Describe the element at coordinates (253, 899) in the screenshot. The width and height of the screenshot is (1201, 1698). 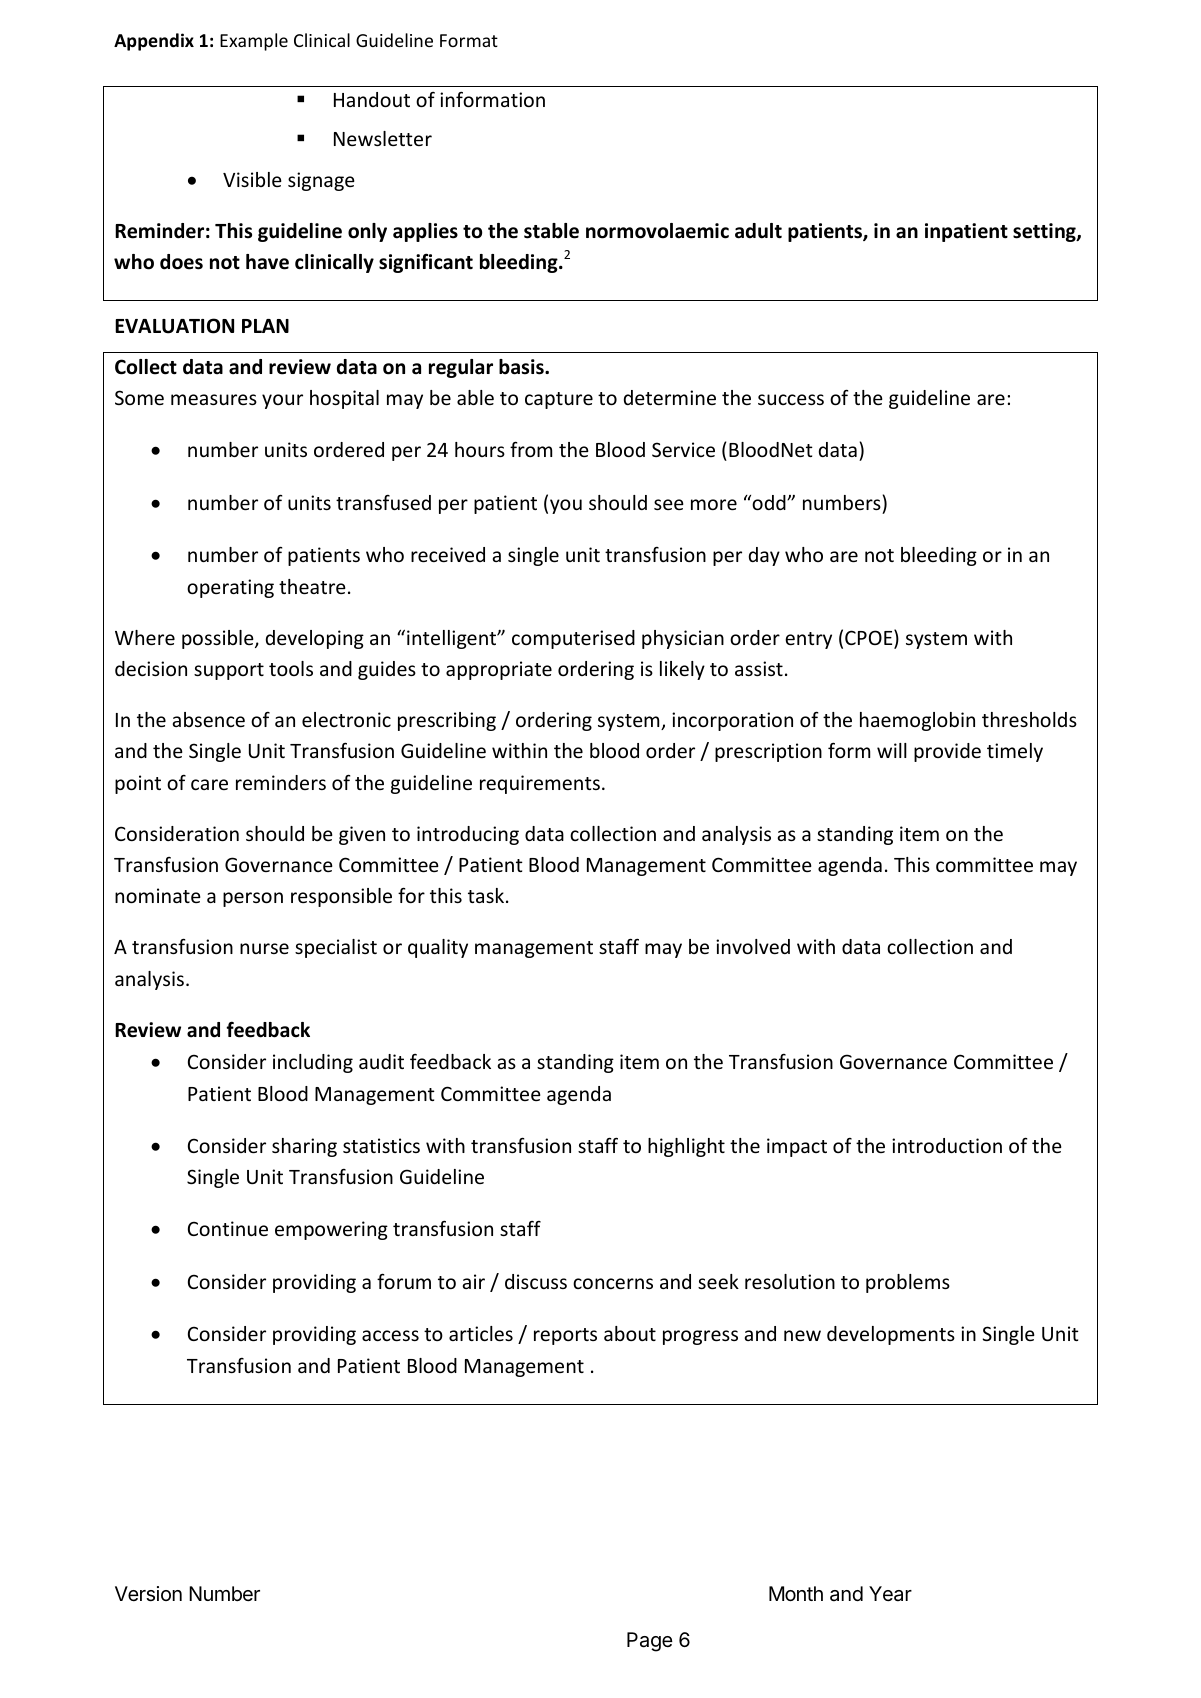
I see `person` at that location.
